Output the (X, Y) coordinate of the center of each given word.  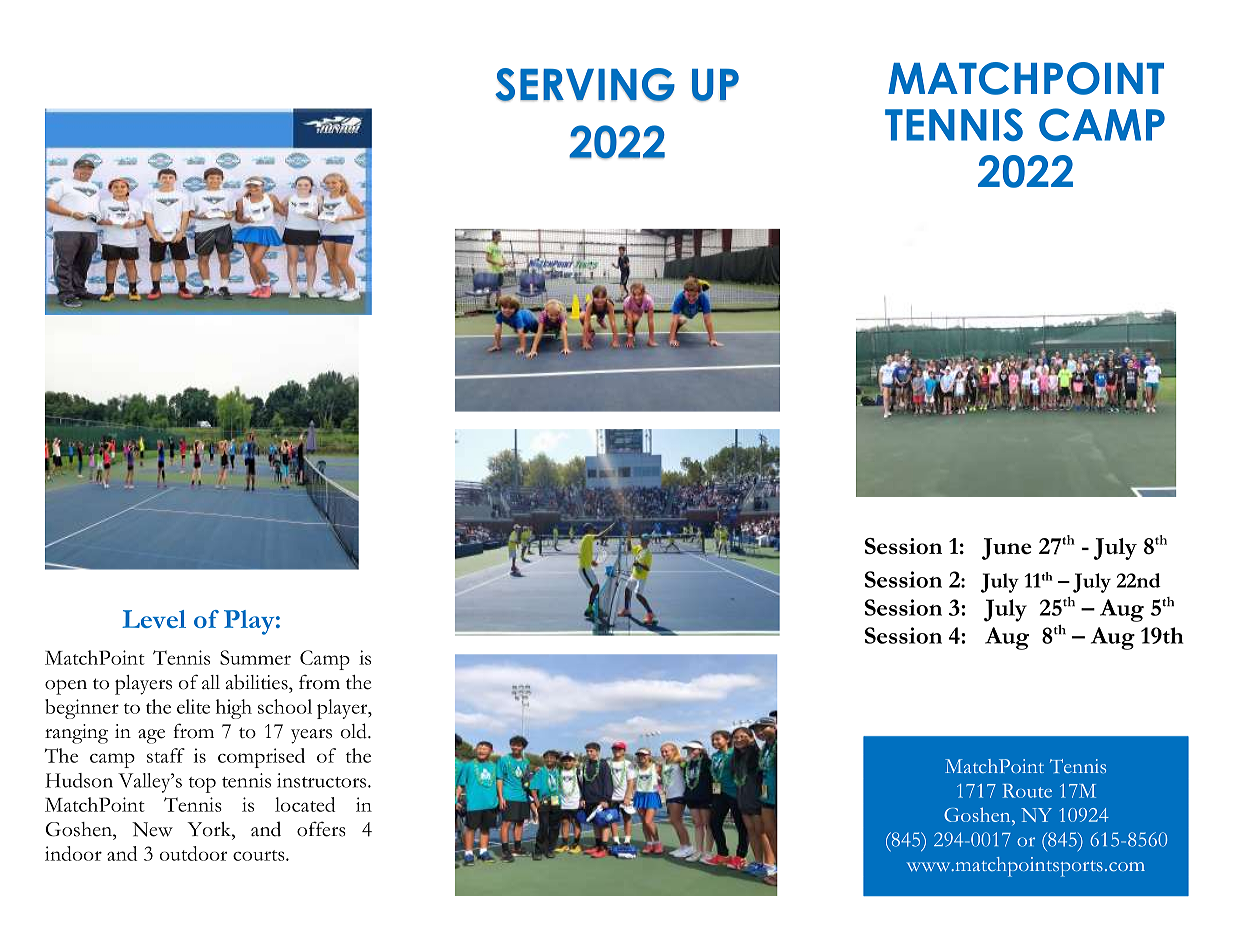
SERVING (585, 85)
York (210, 829)
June (1007, 549)
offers (321, 829)
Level (154, 619)
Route (1027, 791)
